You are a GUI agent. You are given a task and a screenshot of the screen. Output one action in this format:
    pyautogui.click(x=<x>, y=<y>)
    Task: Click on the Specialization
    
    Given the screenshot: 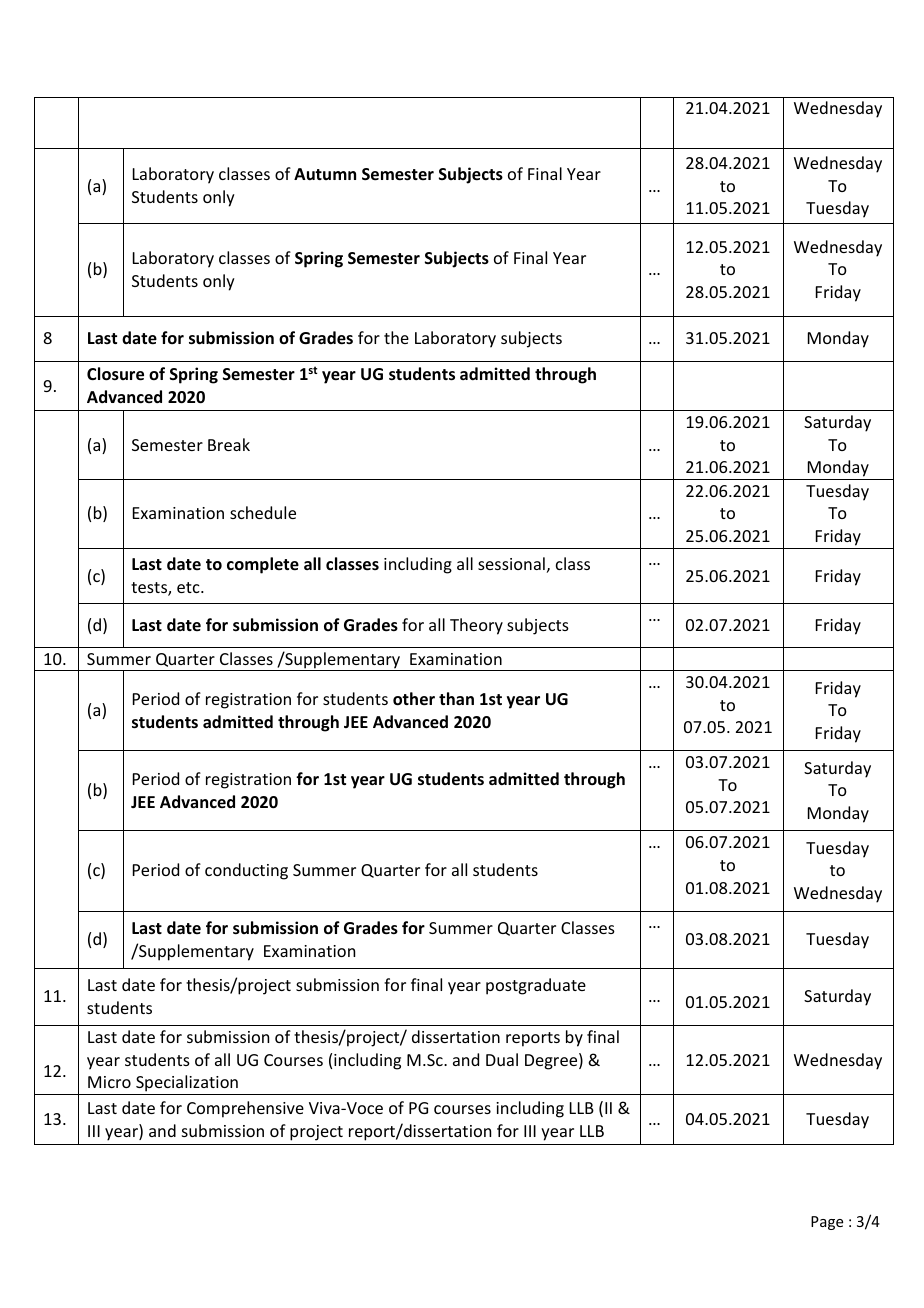 What is the action you would take?
    pyautogui.click(x=187, y=1085)
